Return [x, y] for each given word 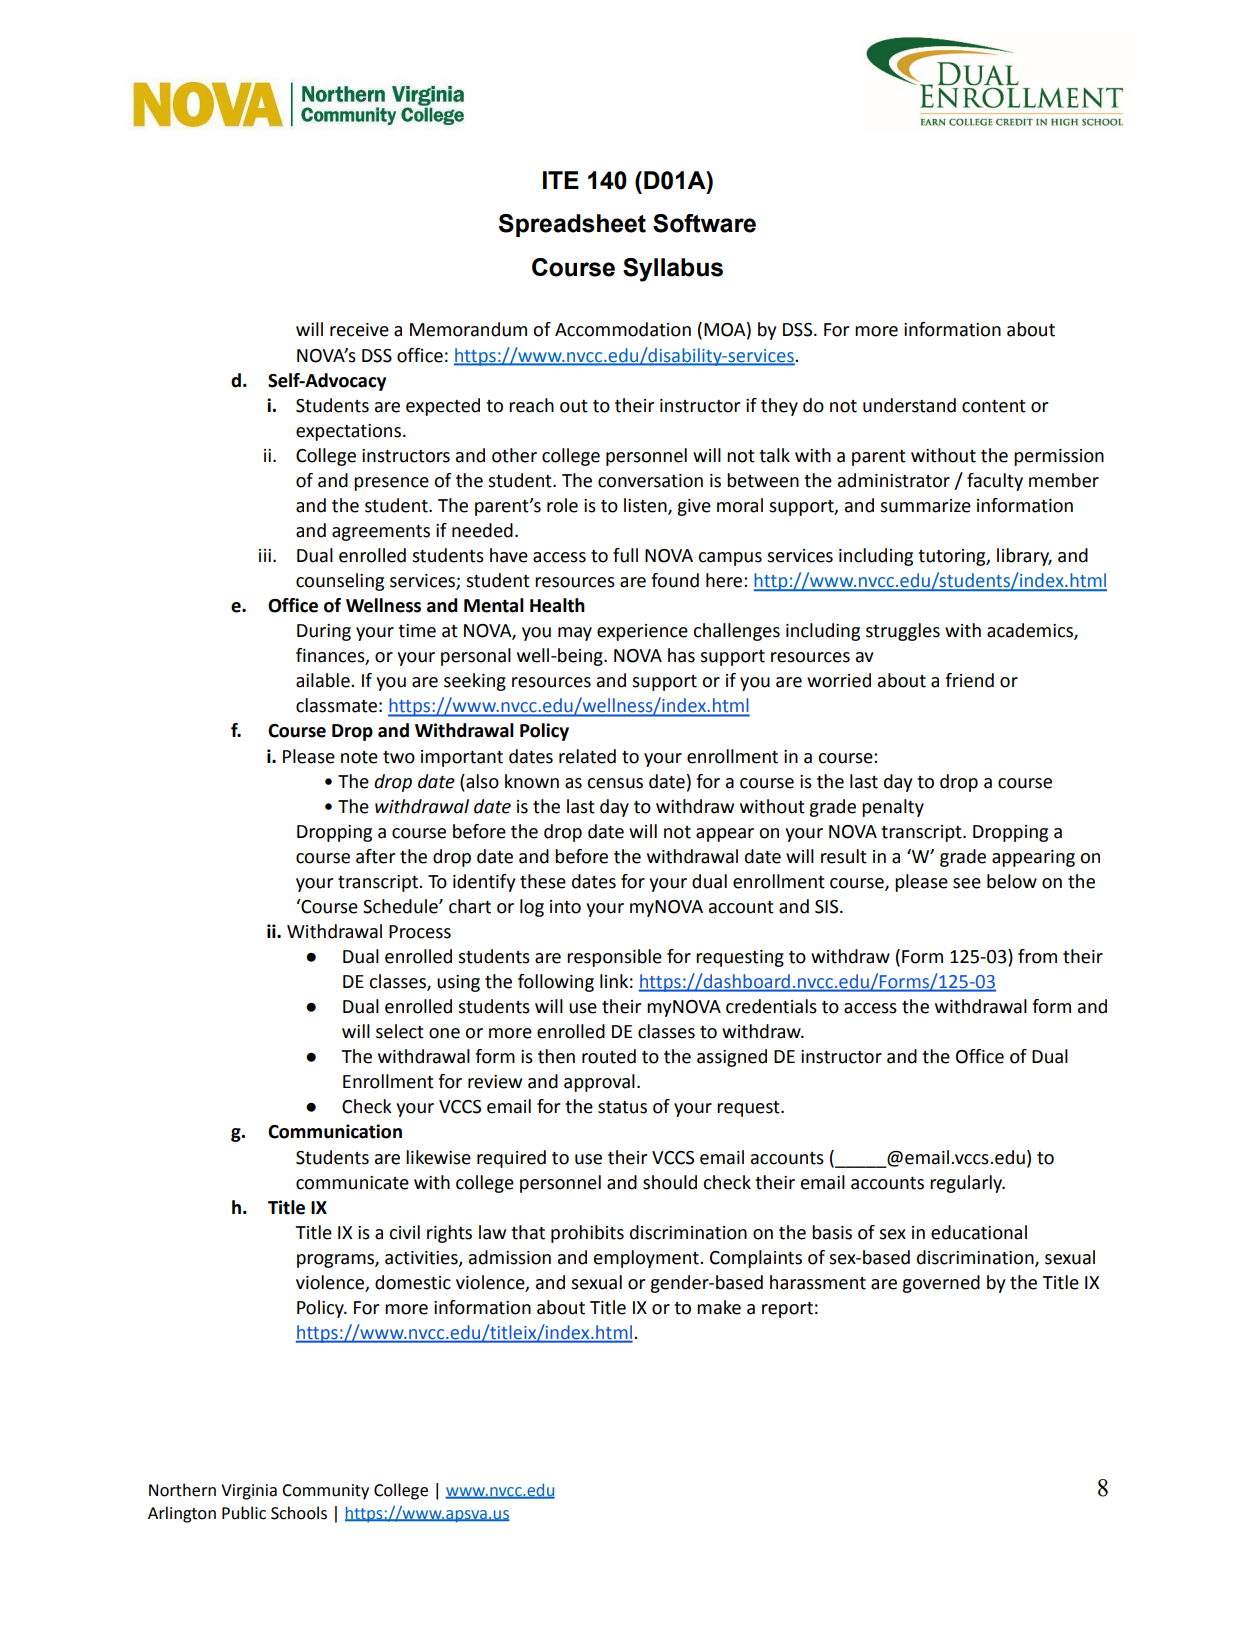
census [615, 783]
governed [941, 1284]
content [994, 406]
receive [359, 330]
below [1012, 881]
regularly [967, 1184]
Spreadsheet [572, 225]
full [625, 555]
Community [325, 1492]
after [376, 856]
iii [265, 555]
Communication [335, 1131]
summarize [925, 506]
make [719, 1307]
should [670, 1182]
